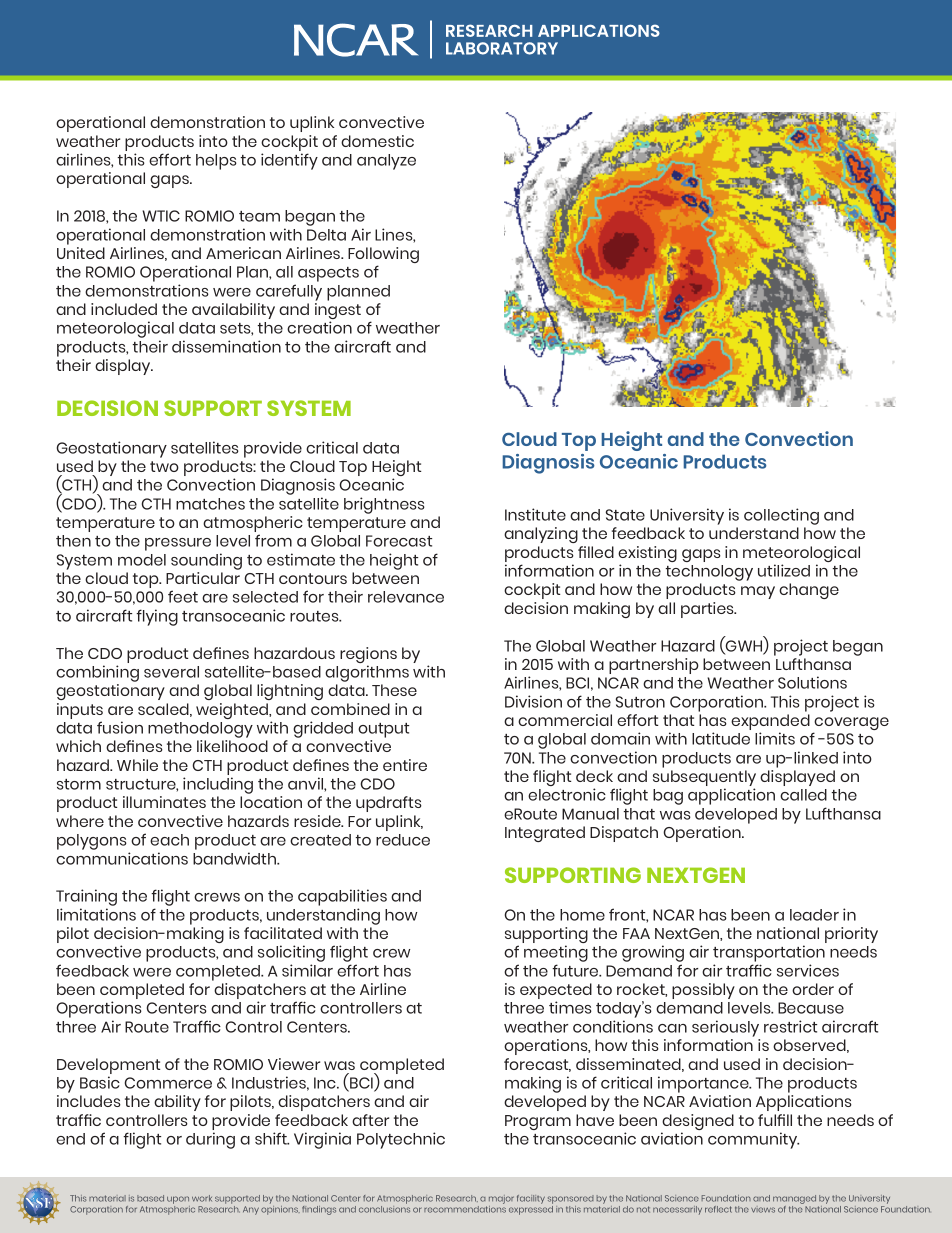  What do you see at coordinates (178, 1201) in the page?
I see `upon` at bounding box center [178, 1201].
